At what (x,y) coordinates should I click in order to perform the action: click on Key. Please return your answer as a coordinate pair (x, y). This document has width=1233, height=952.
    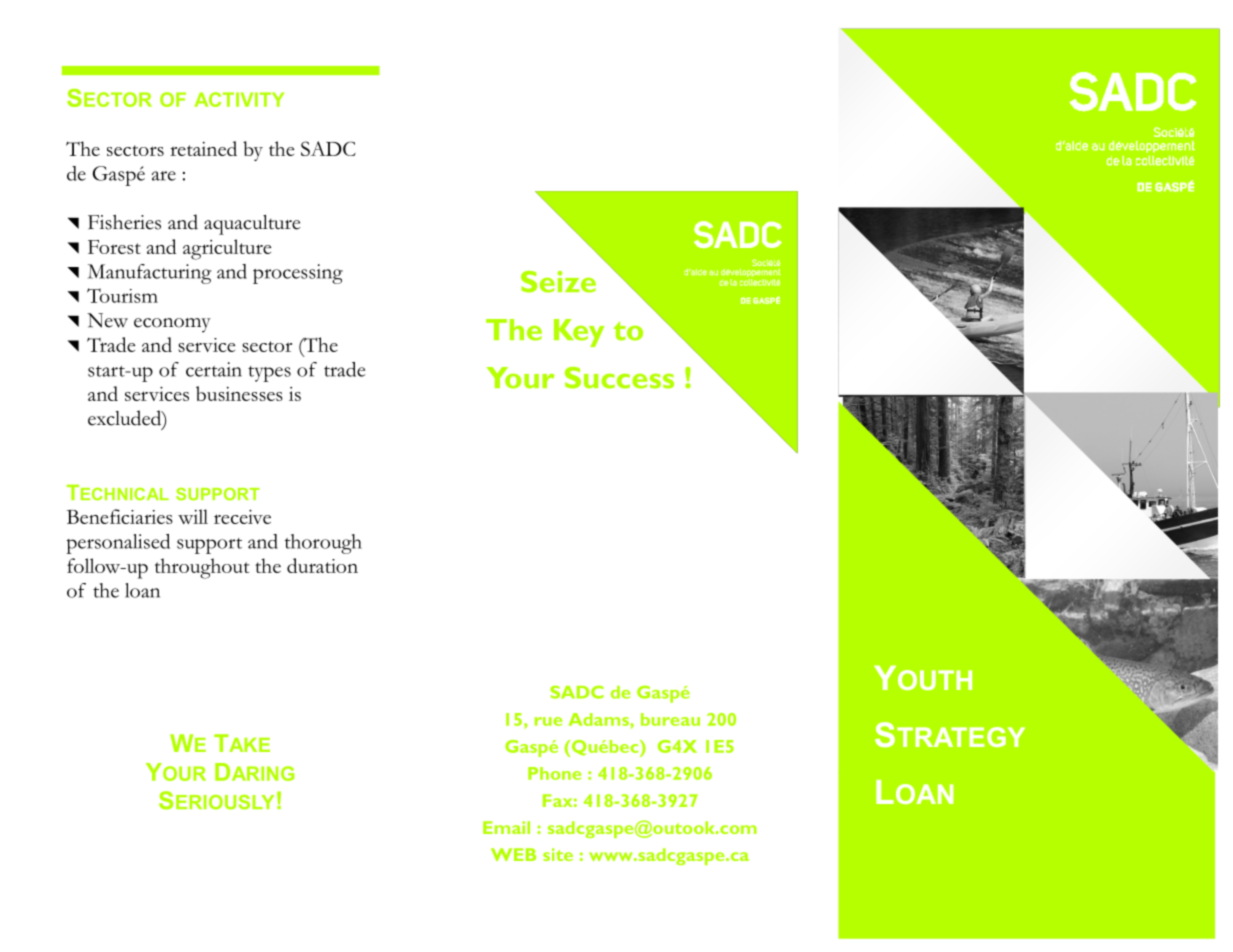
    Looking at the image, I should click on (579, 333).
